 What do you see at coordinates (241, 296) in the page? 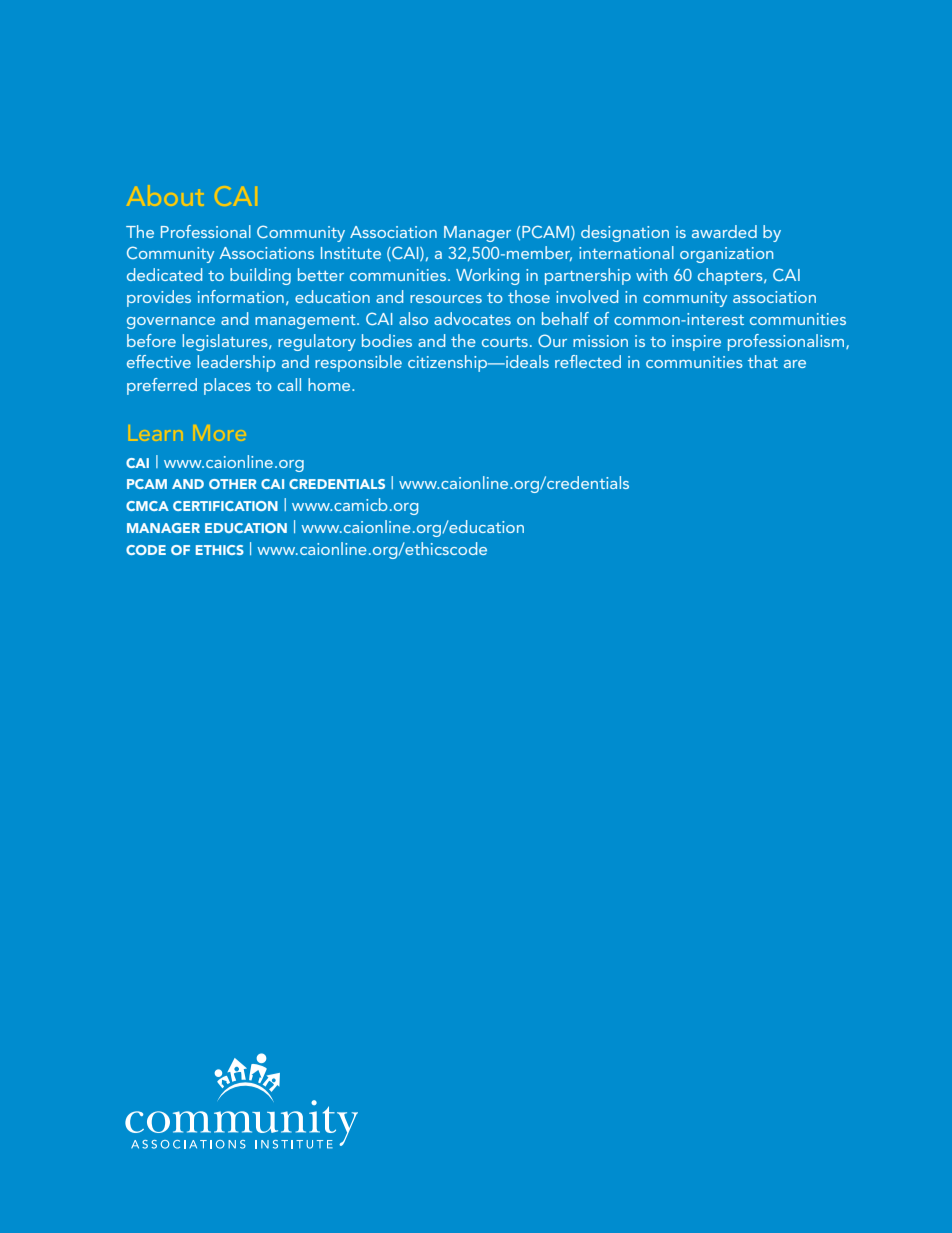
I see `information` at bounding box center [241, 296].
